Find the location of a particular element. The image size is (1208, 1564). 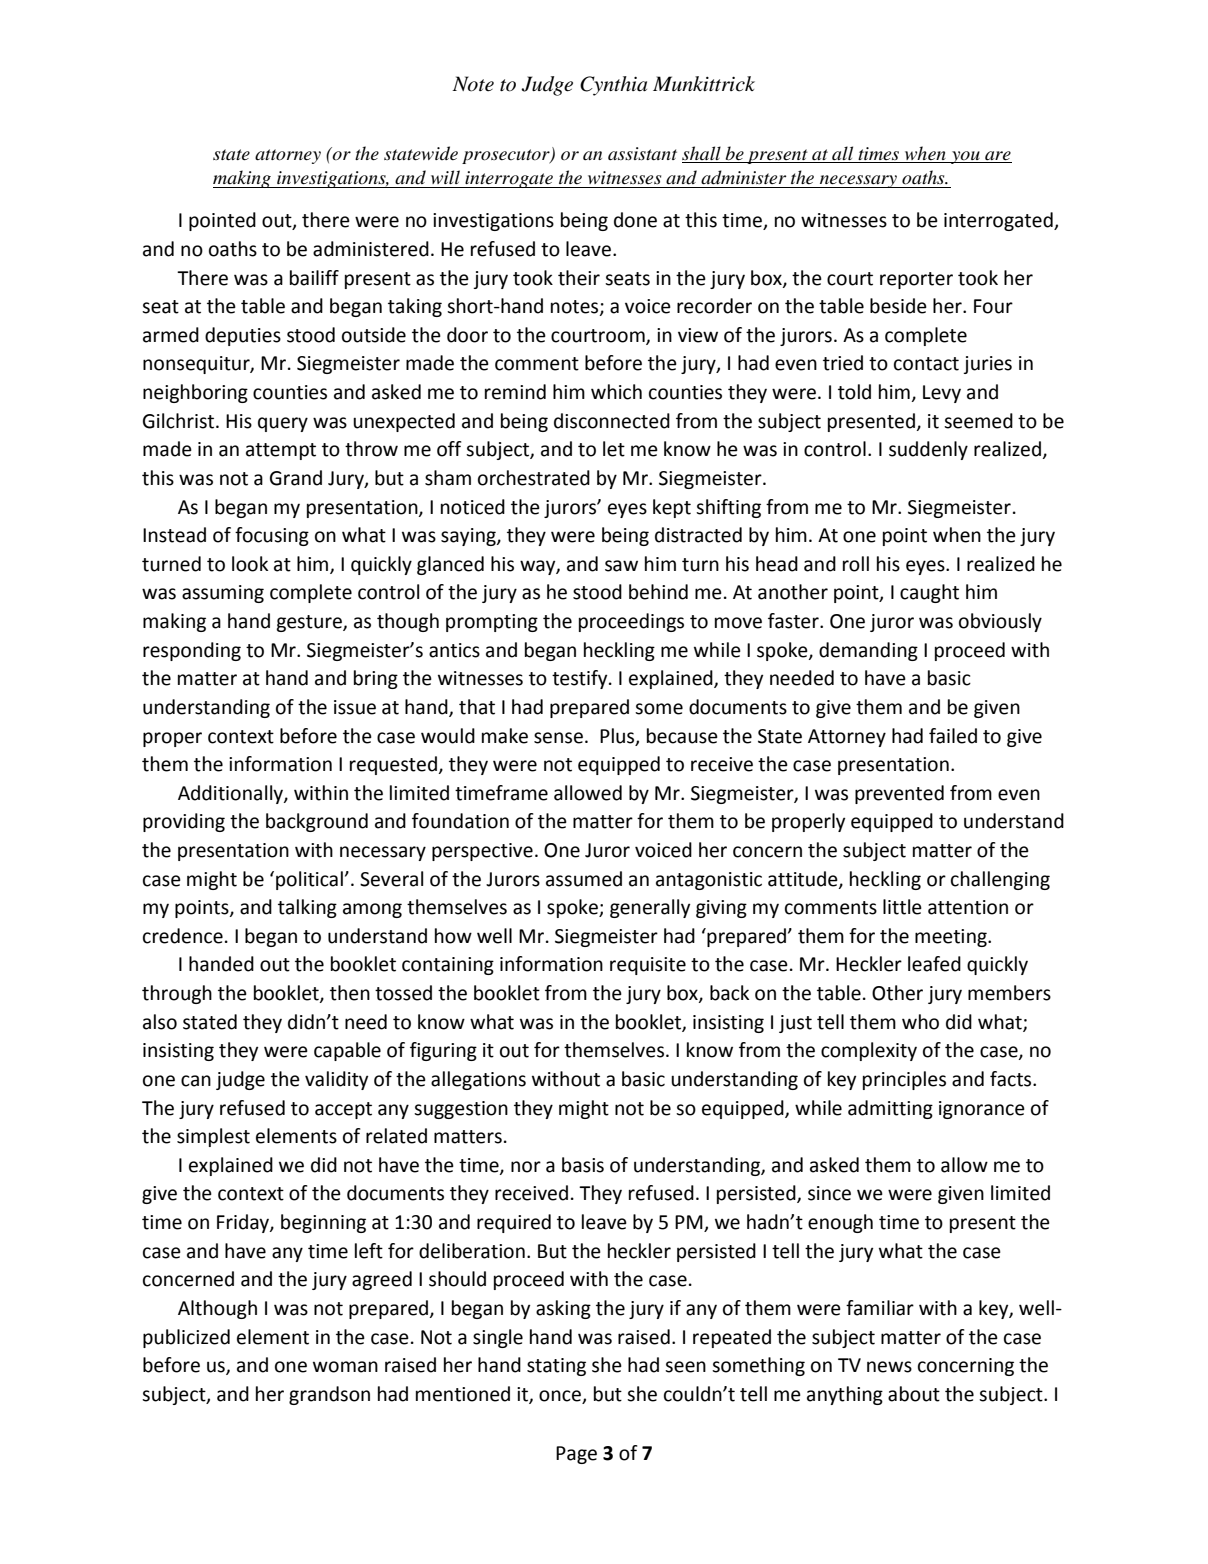

principles is located at coordinates (904, 1080).
